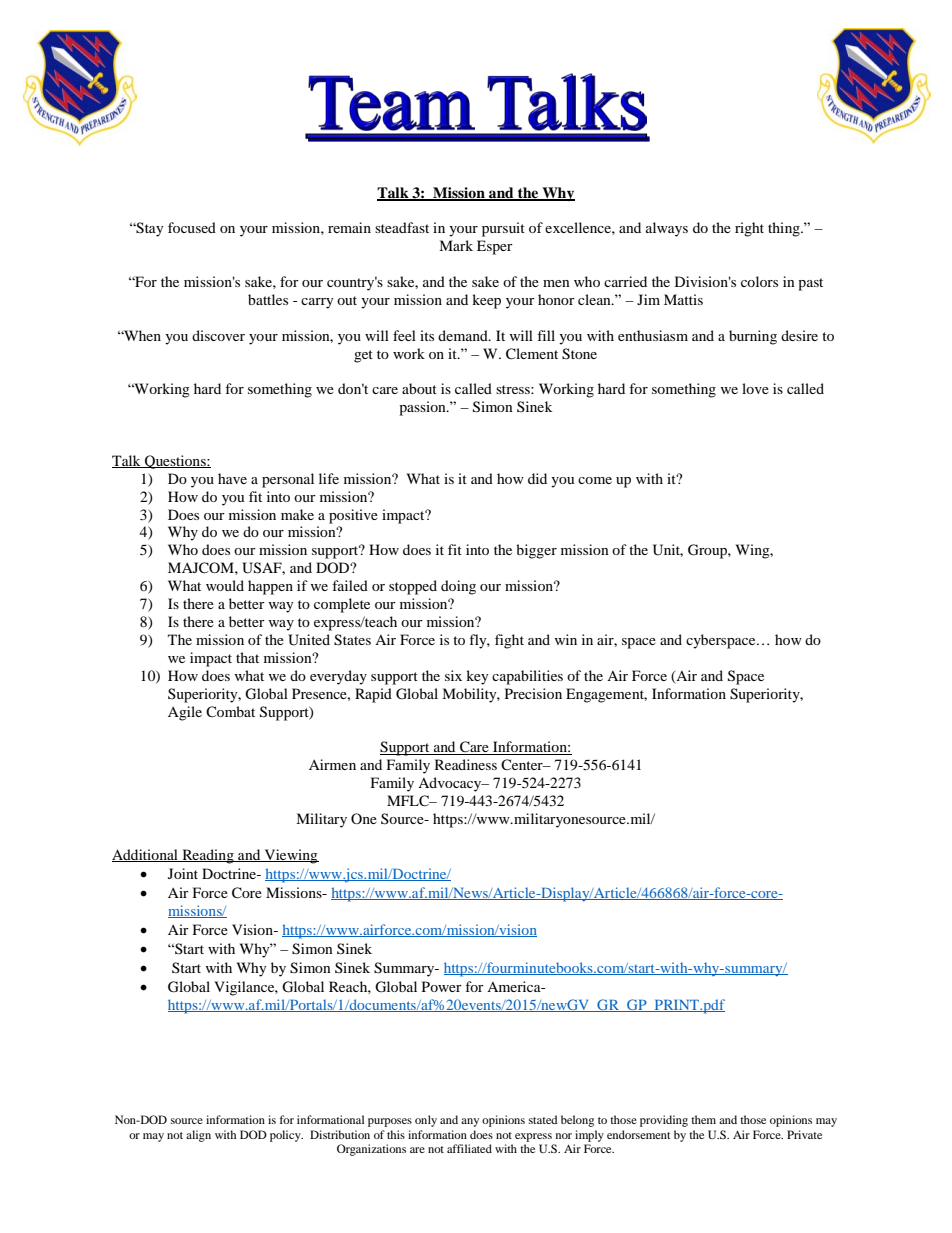 The width and height of the screenshot is (952, 1233). What do you see at coordinates (442, 986) in the screenshot?
I see `Power` at bounding box center [442, 986].
